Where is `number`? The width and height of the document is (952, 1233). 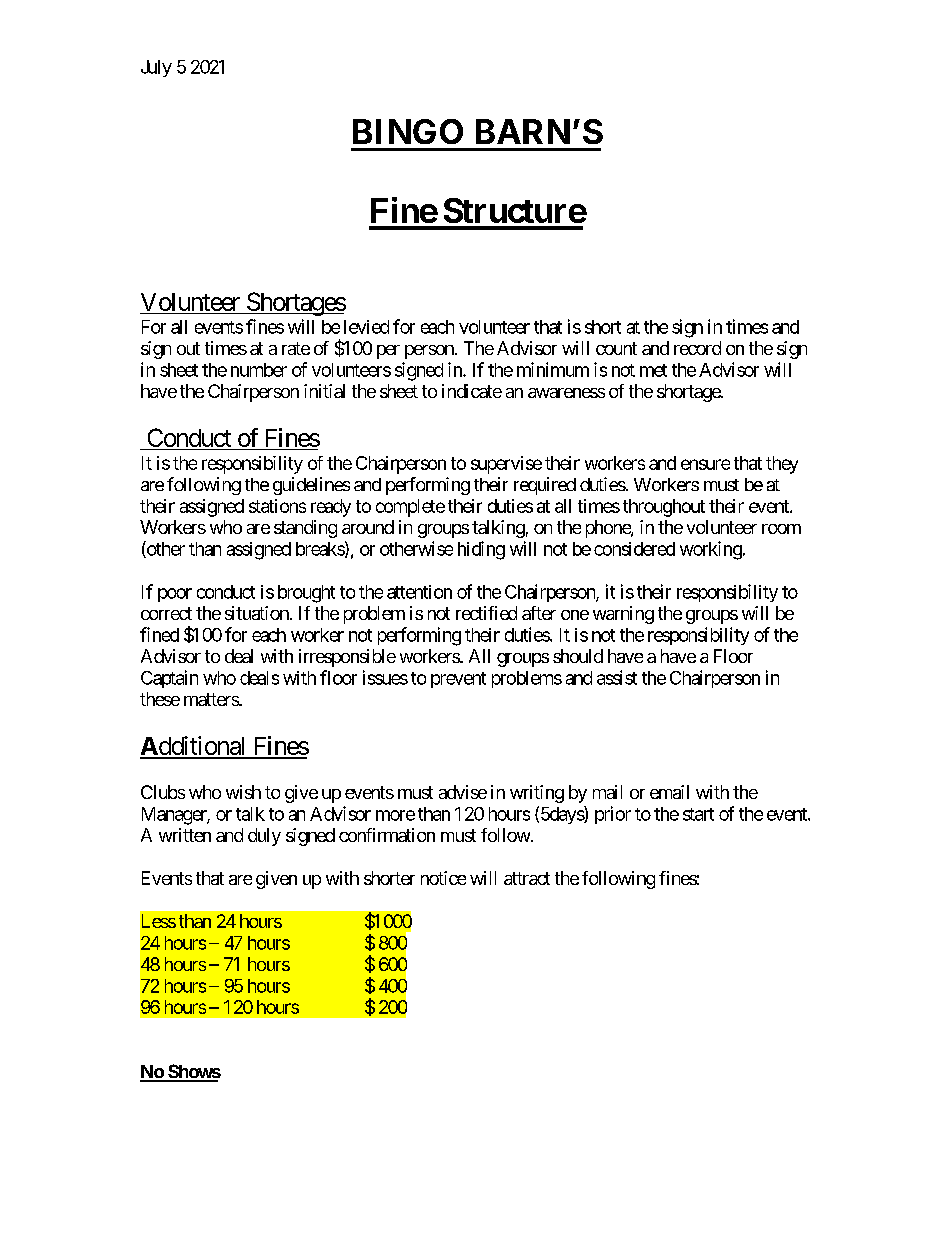
number is located at coordinates (259, 370).
